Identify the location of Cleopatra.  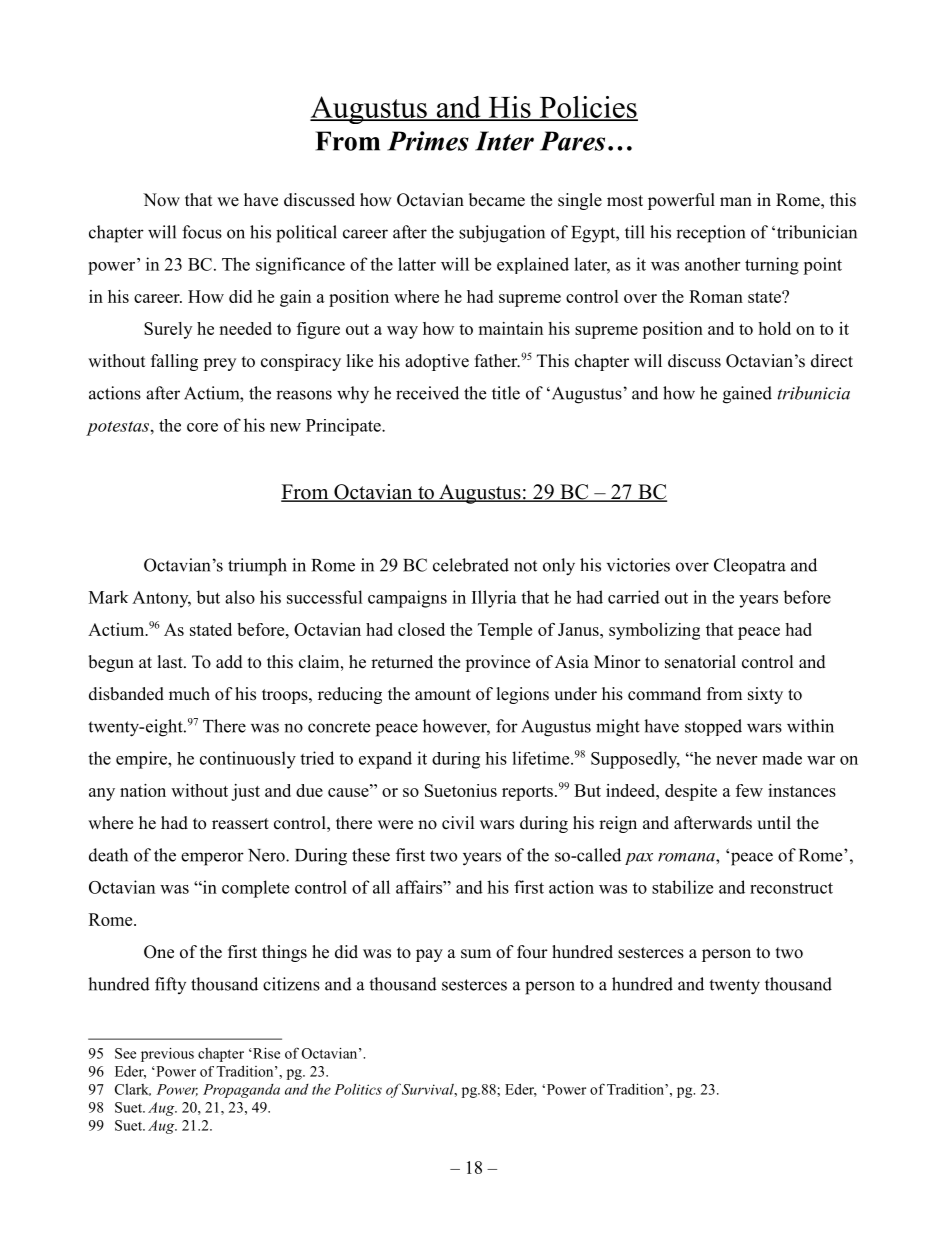
(750, 566).
